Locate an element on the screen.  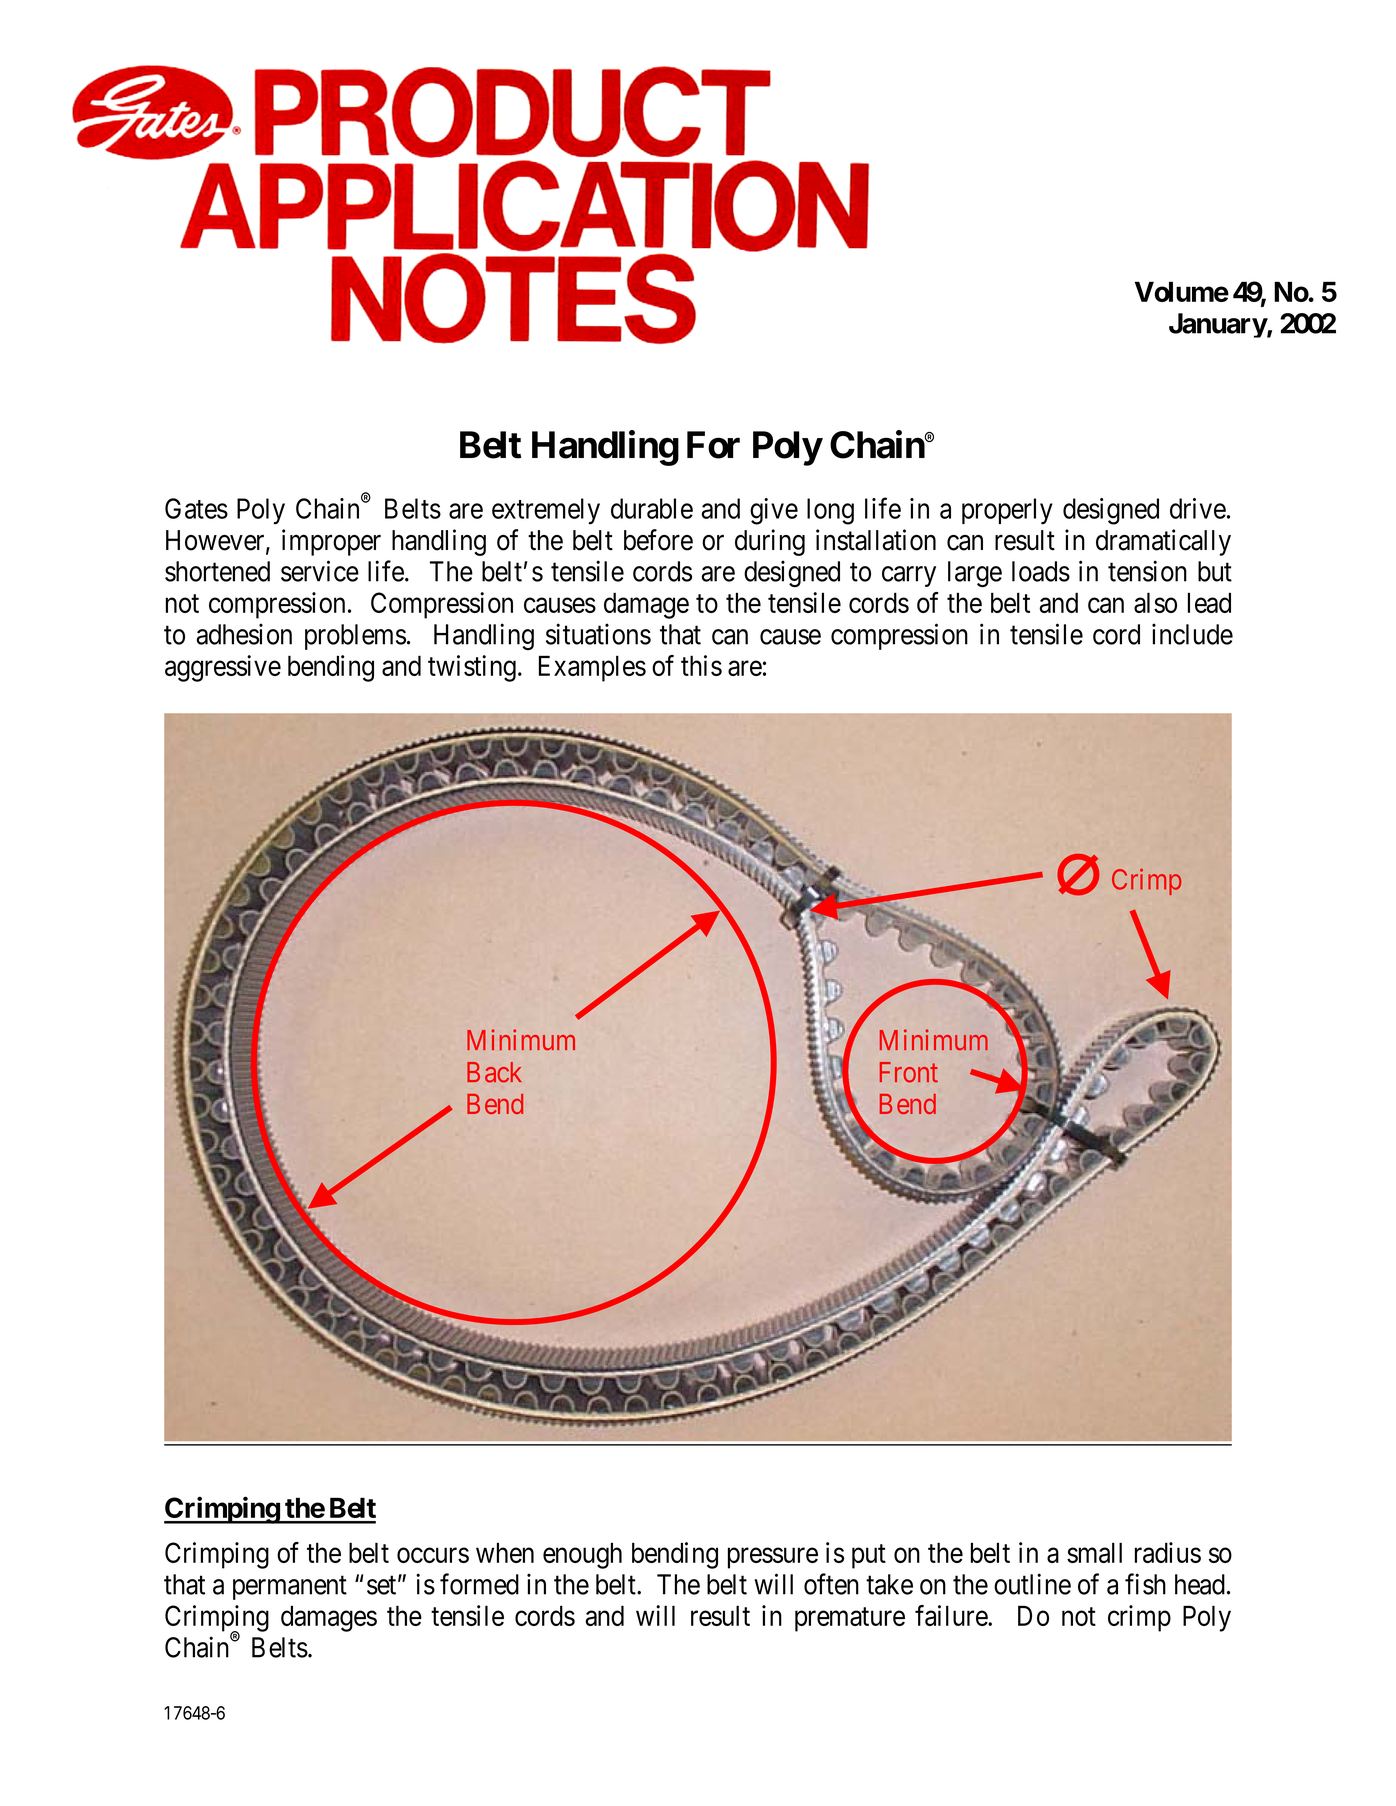
dramatically is located at coordinates (1163, 542).
